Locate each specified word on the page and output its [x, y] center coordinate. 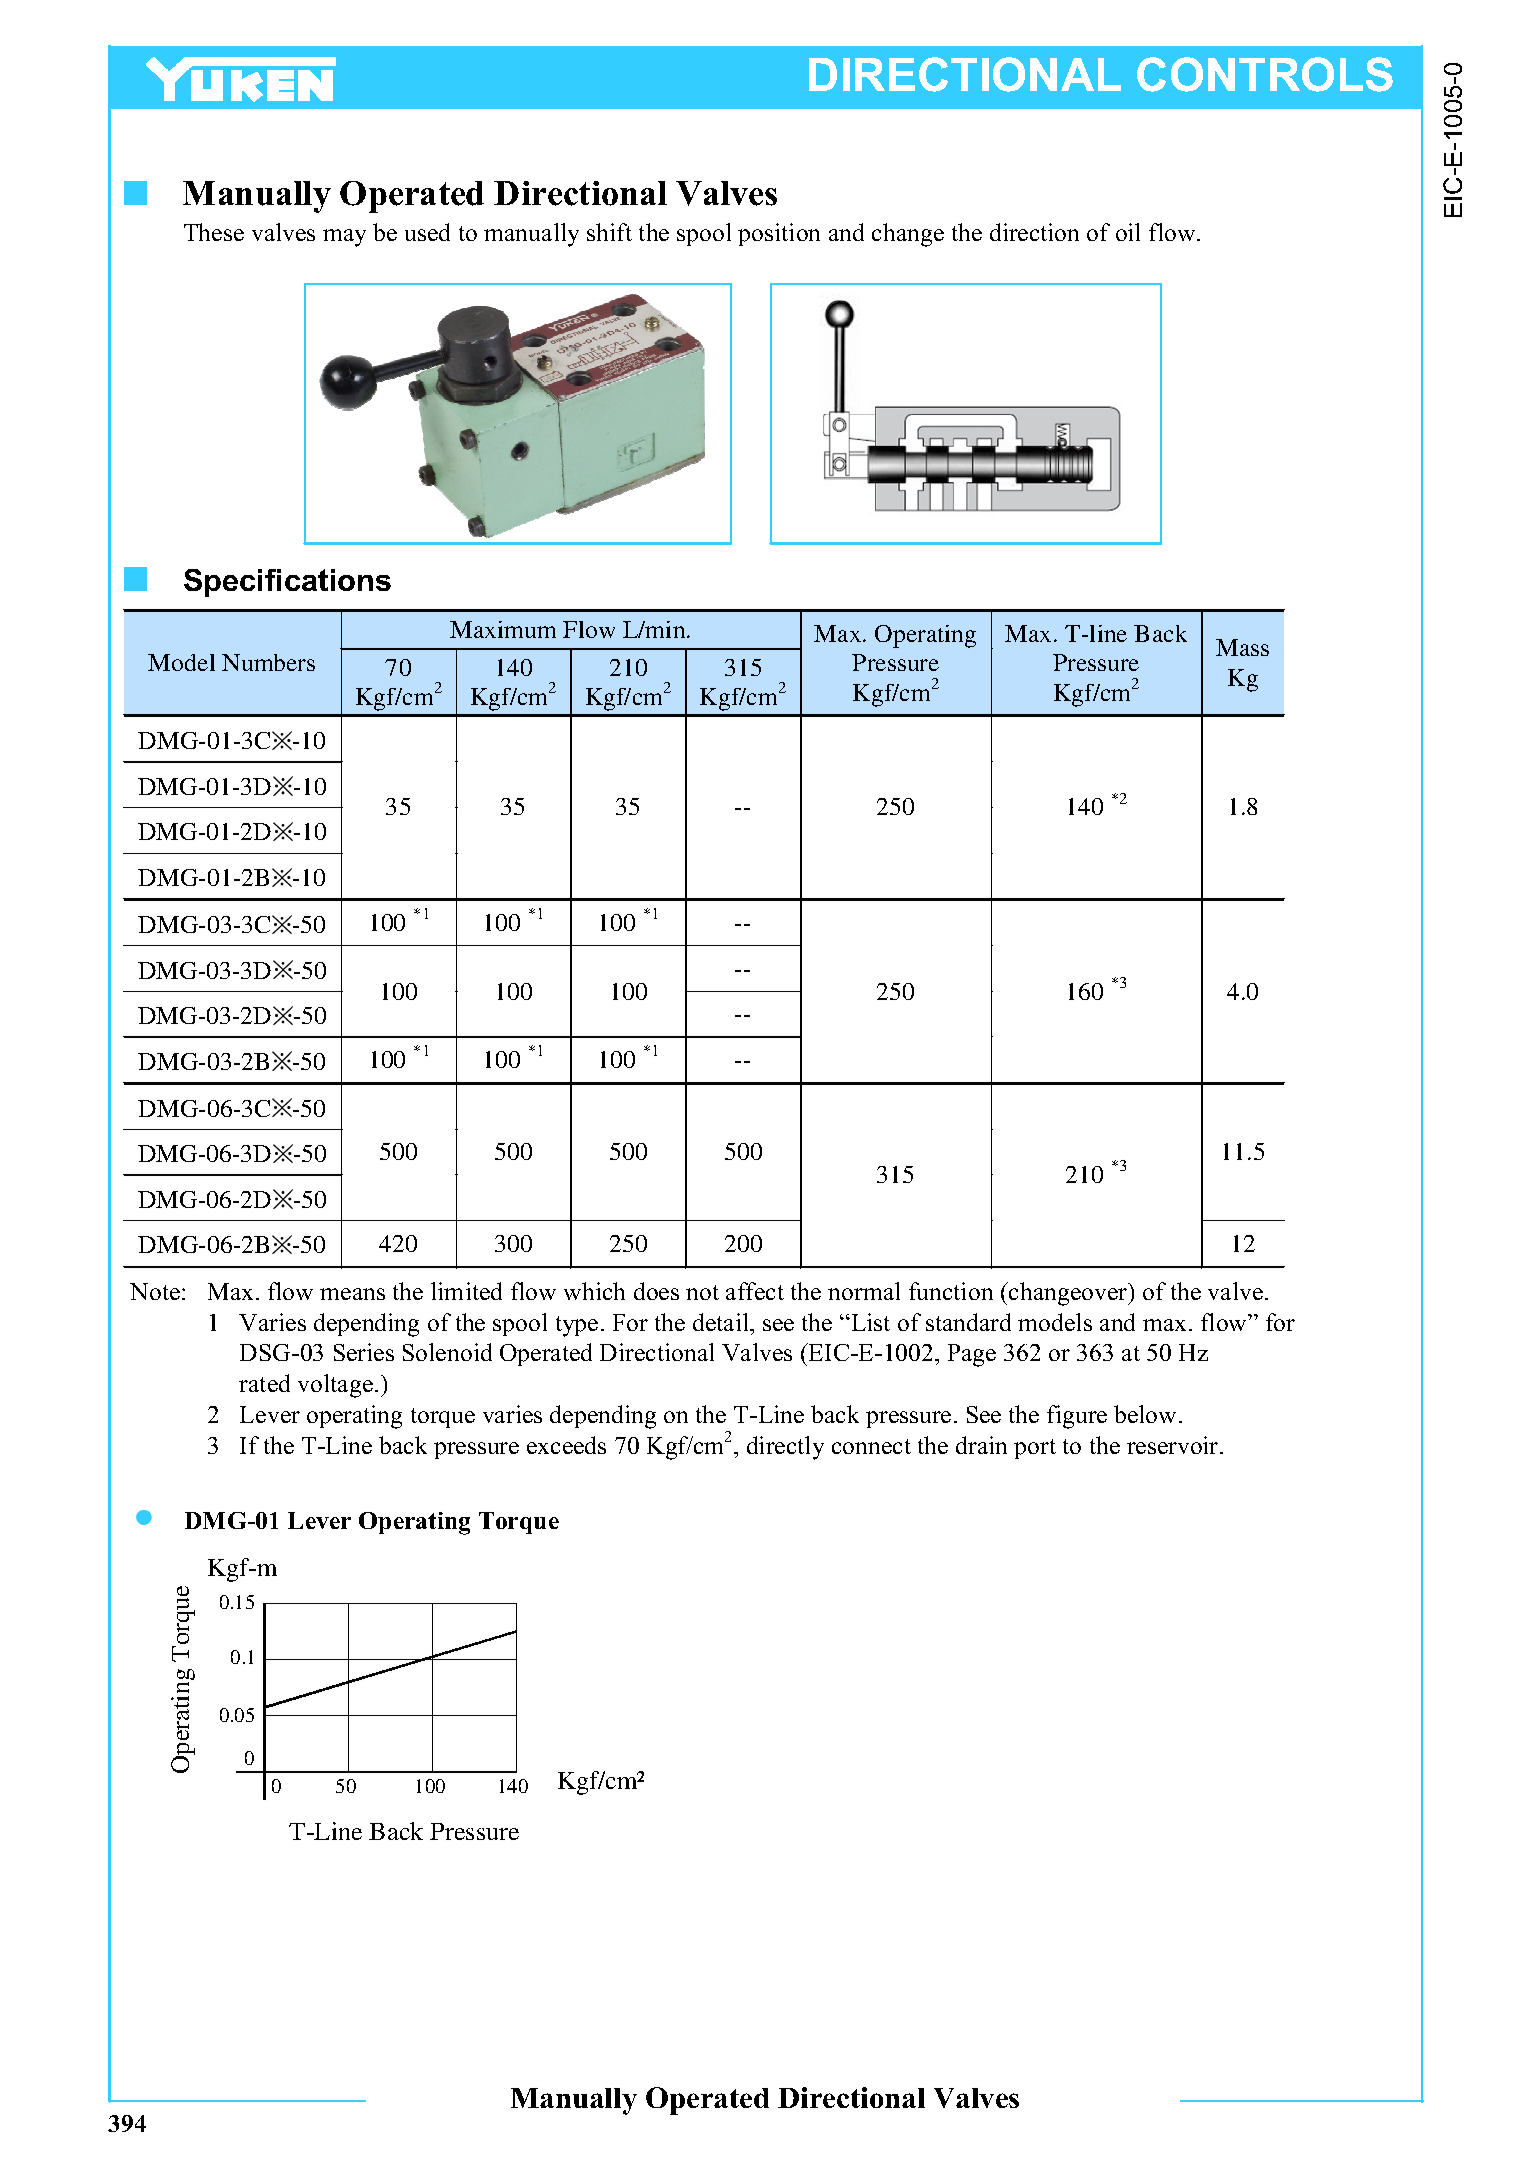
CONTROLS [1265, 74]
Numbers [268, 662]
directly [785, 1448]
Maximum [503, 629]
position [779, 234]
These [214, 232]
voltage [335, 1386]
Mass [1242, 647]
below [1147, 1414]
